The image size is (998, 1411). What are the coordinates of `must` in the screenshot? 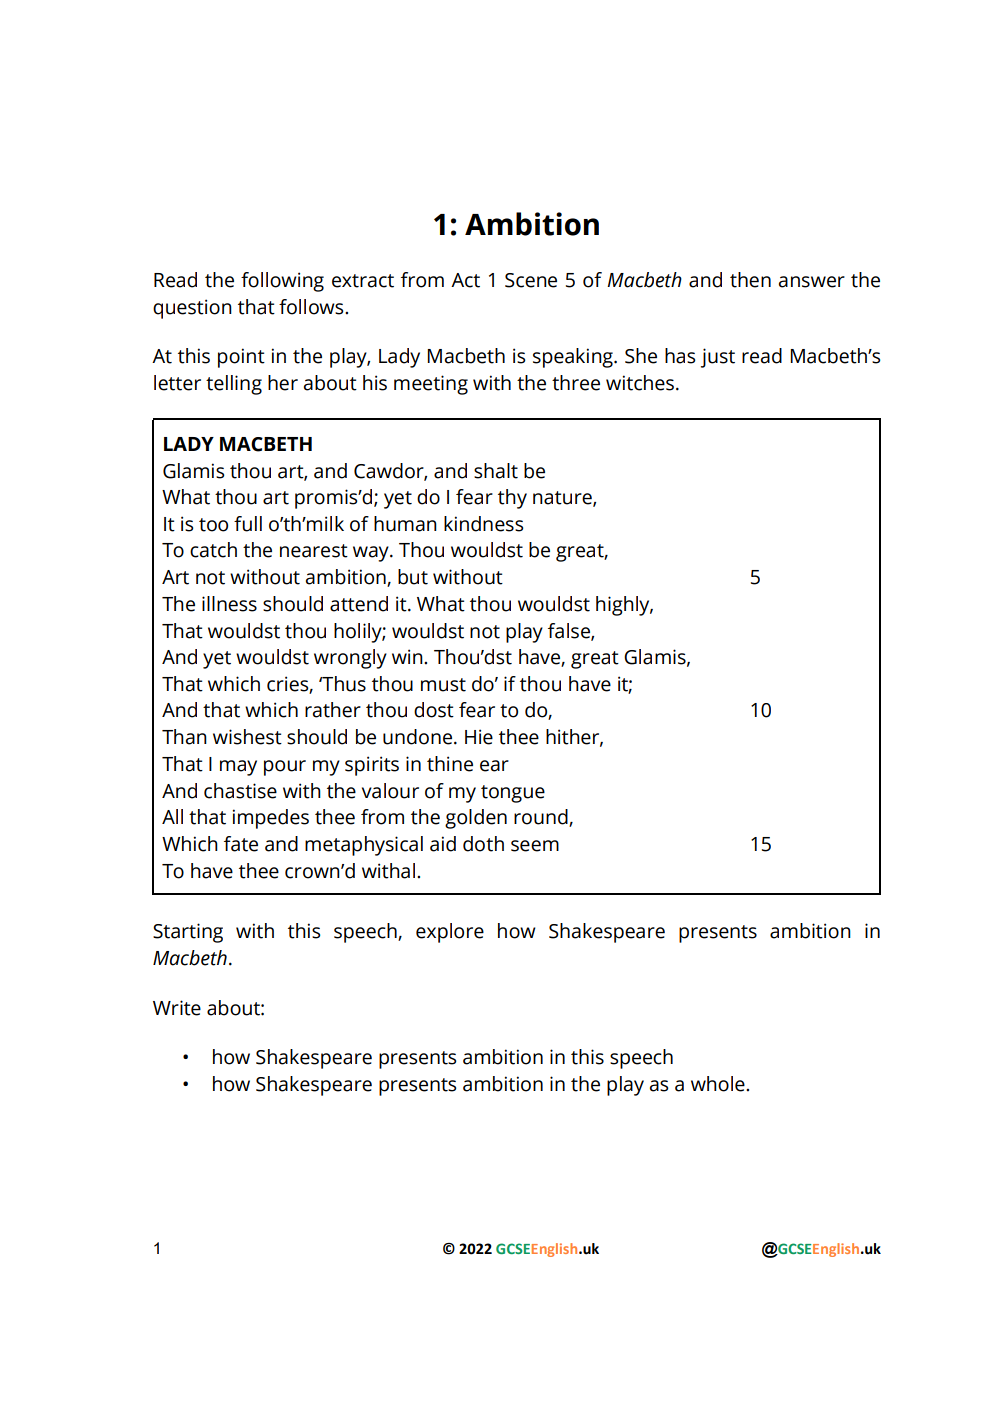 It's located at (443, 685).
